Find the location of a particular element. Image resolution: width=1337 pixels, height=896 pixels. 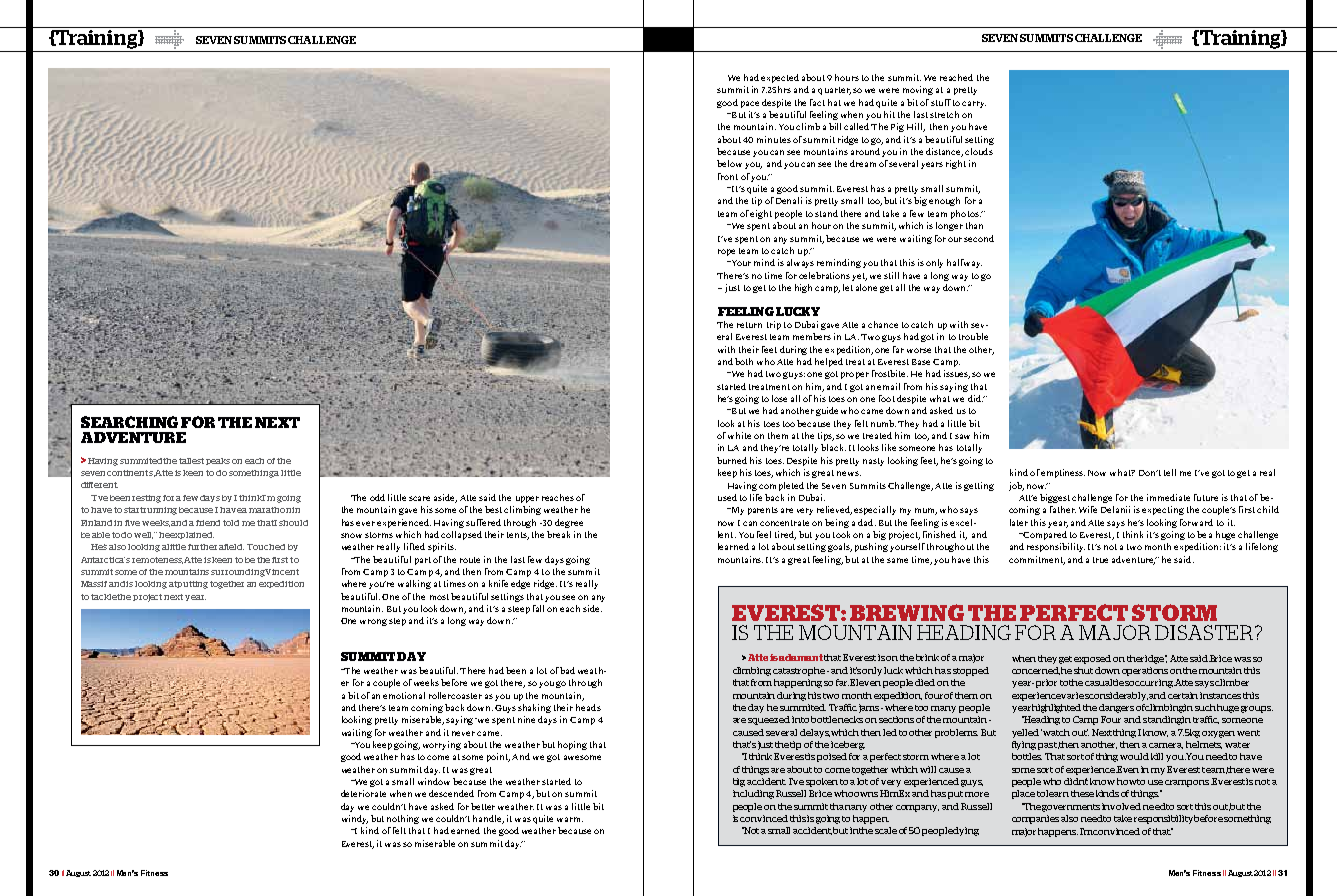

wrong is located at coordinates (373, 622).
